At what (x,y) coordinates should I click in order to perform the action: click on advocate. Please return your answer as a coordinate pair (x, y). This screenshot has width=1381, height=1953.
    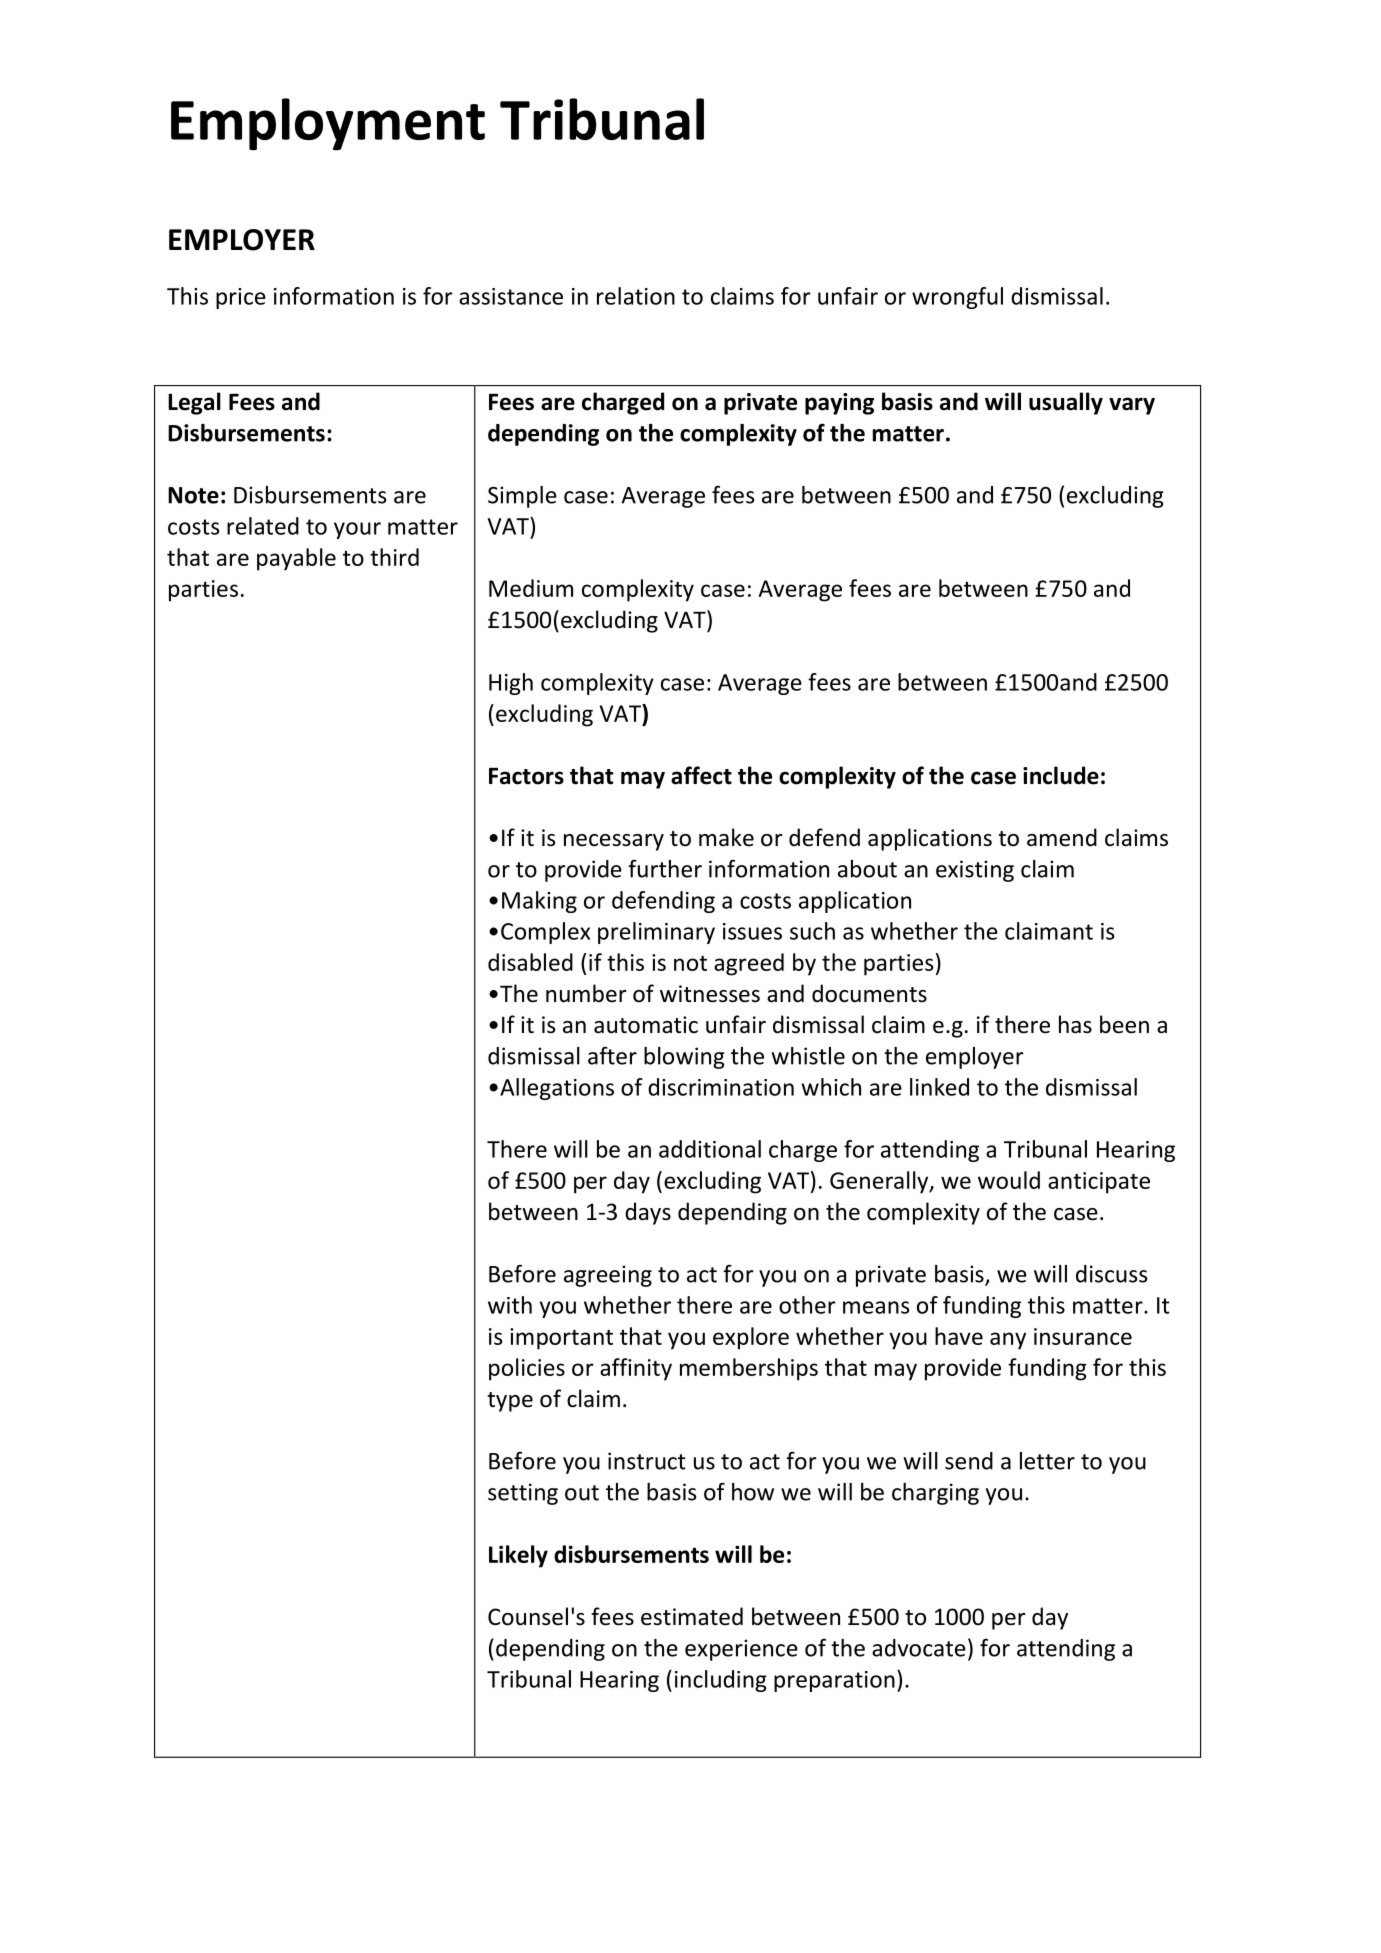
    Looking at the image, I should click on (919, 1648).
